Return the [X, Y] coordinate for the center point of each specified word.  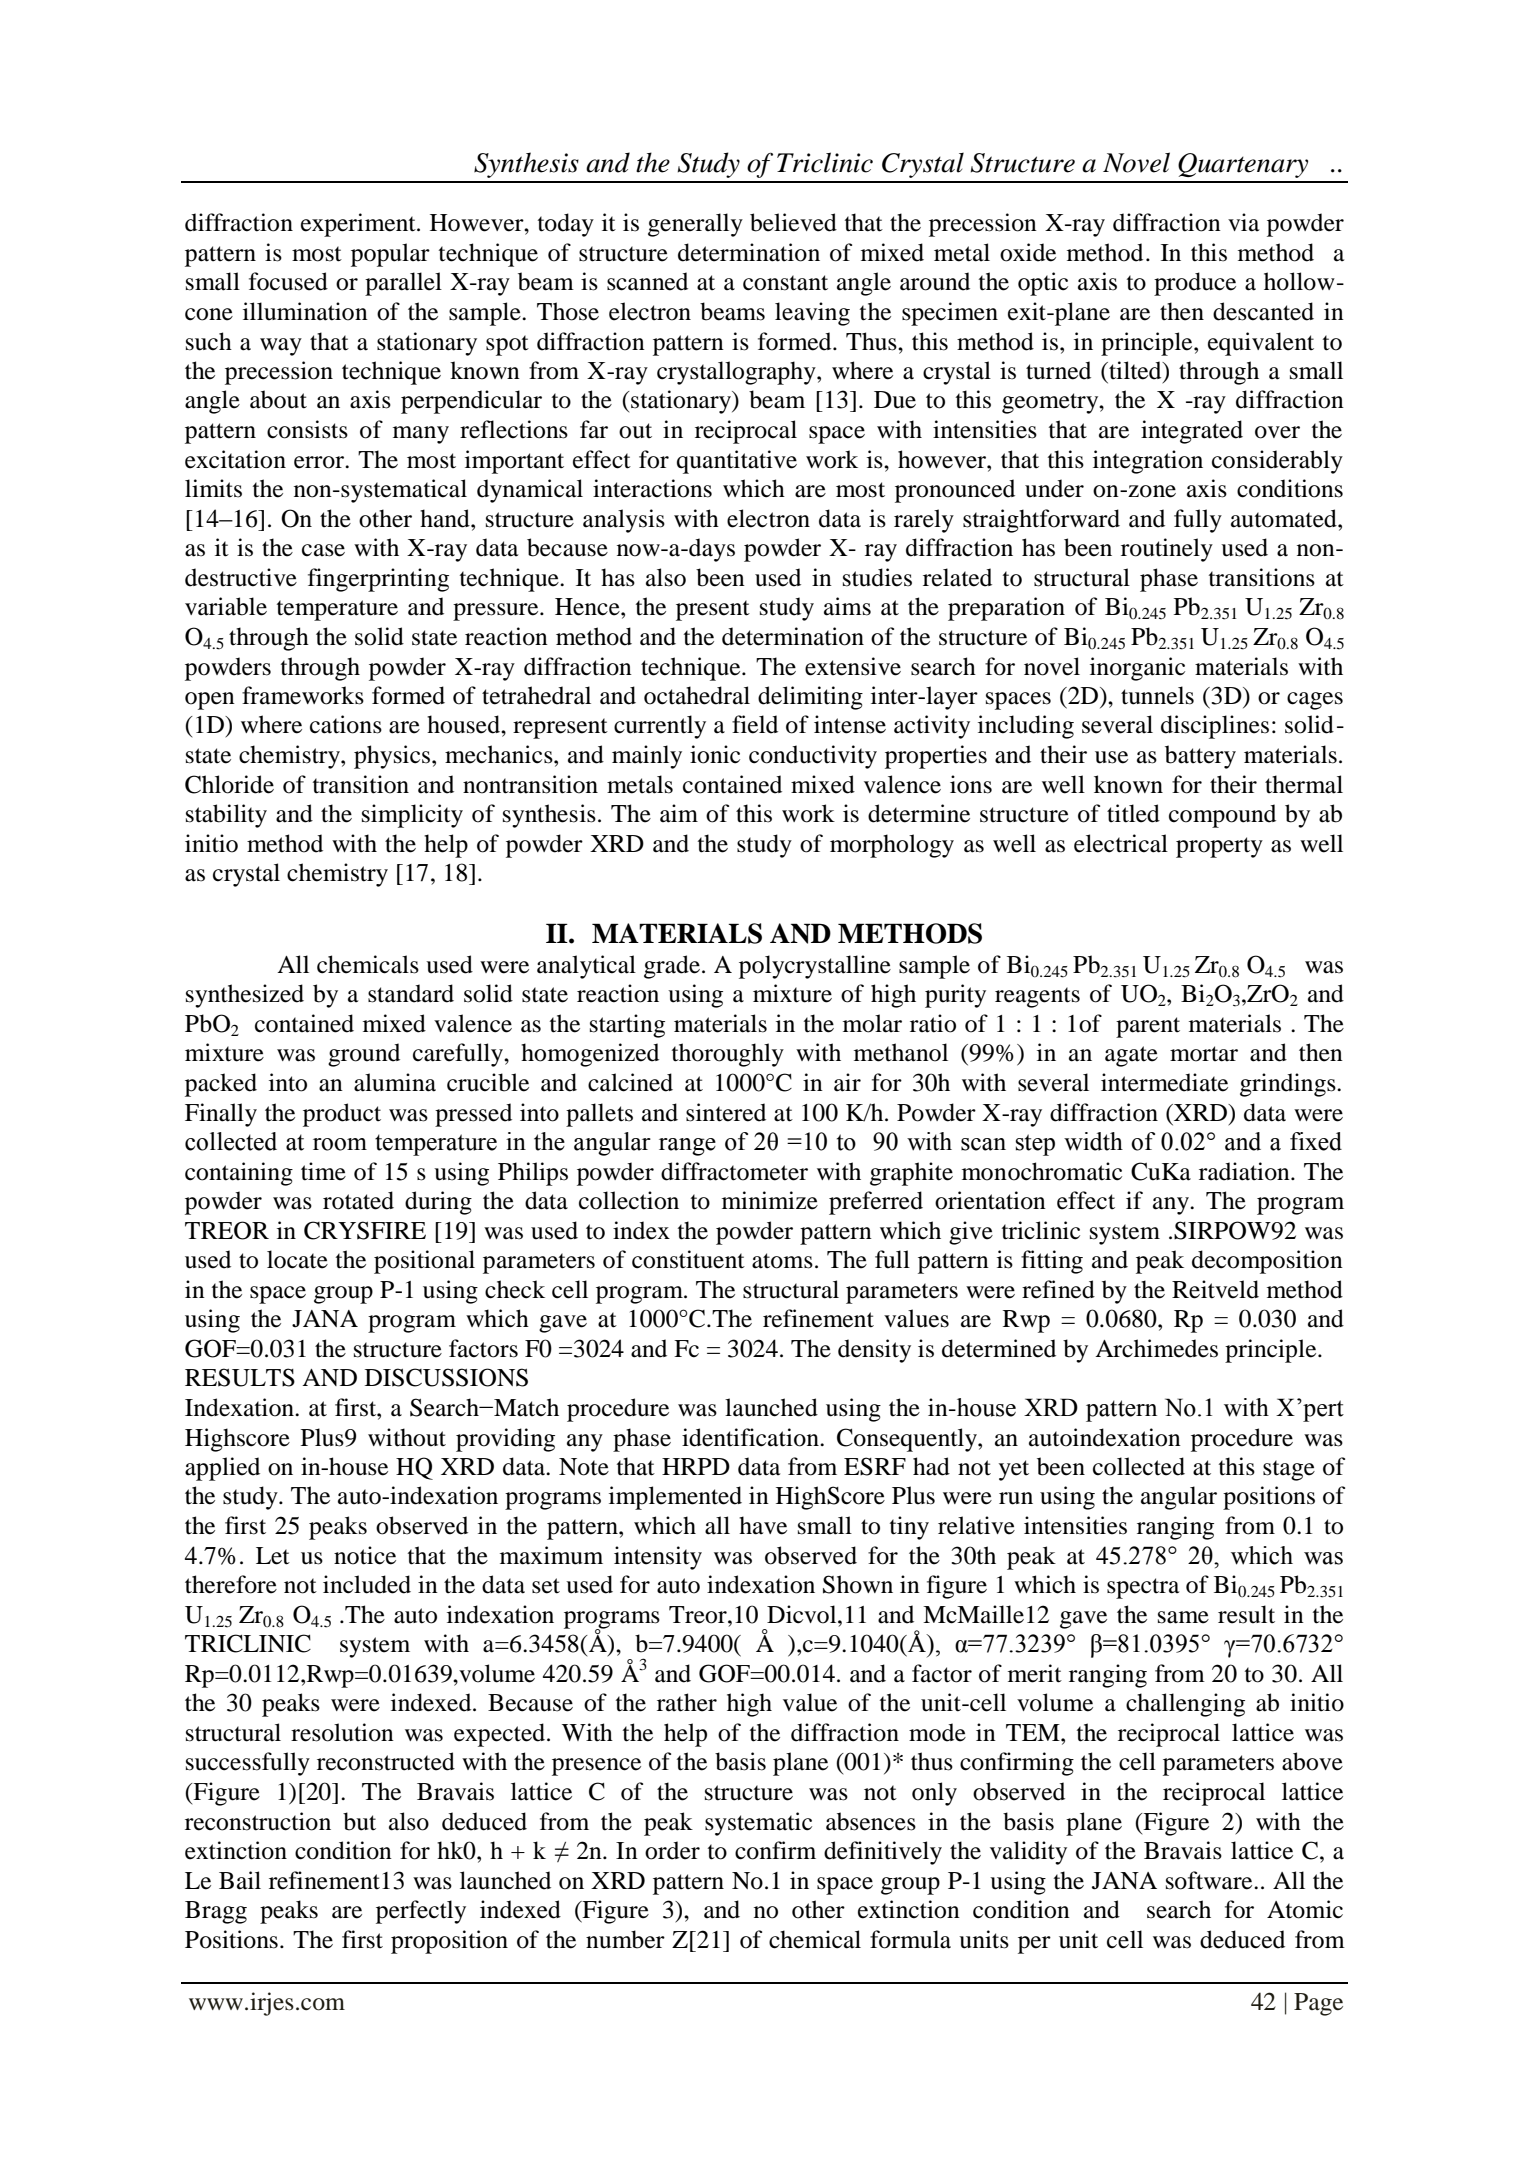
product [342, 1115]
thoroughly [728, 1055]
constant [785, 283]
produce [1195, 284]
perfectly [421, 1912]
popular [390, 255]
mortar [1204, 1054]
